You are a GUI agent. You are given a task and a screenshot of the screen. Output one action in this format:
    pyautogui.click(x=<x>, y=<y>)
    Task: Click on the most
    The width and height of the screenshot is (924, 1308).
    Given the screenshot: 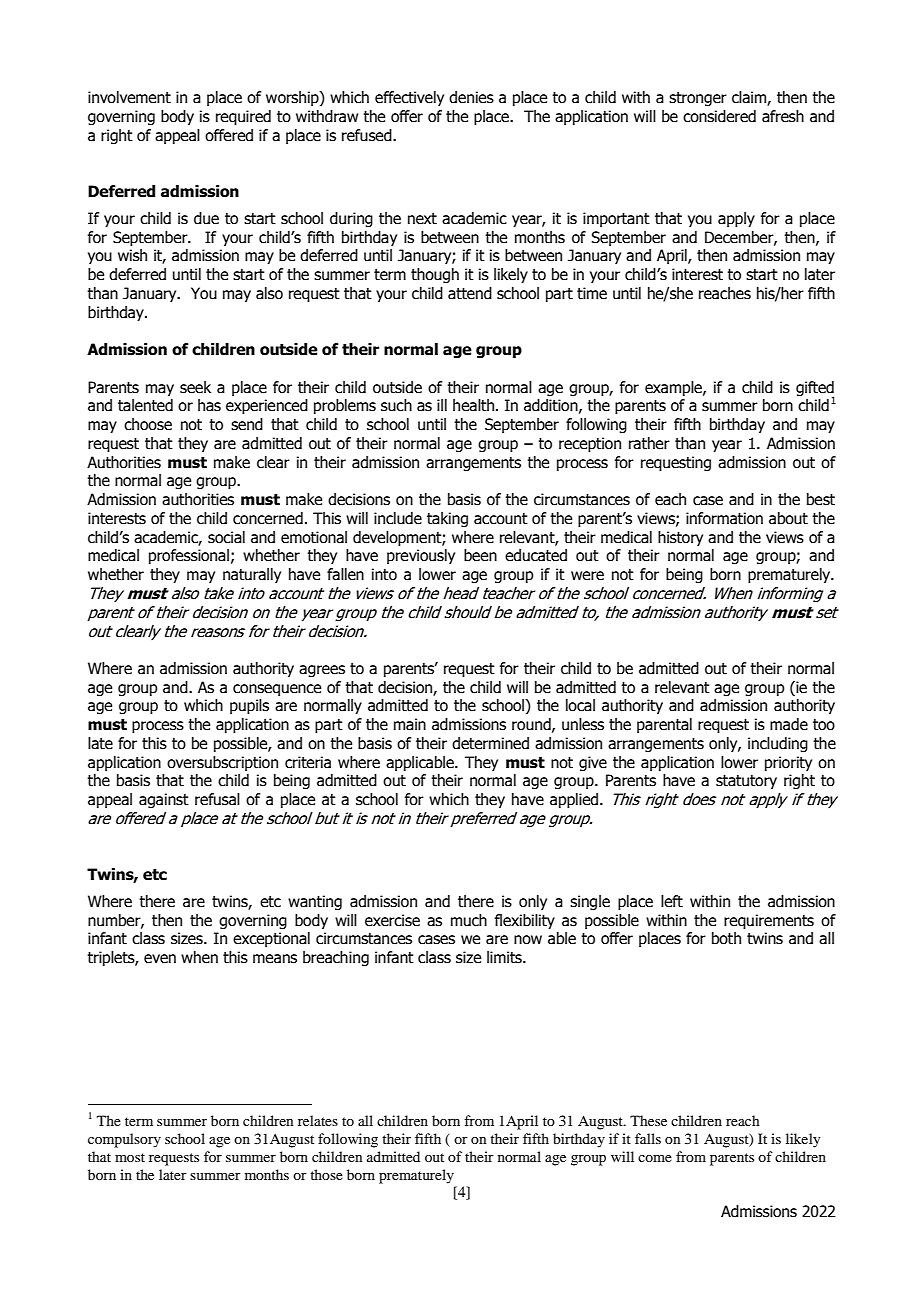 What is the action you would take?
    pyautogui.click(x=130, y=1157)
